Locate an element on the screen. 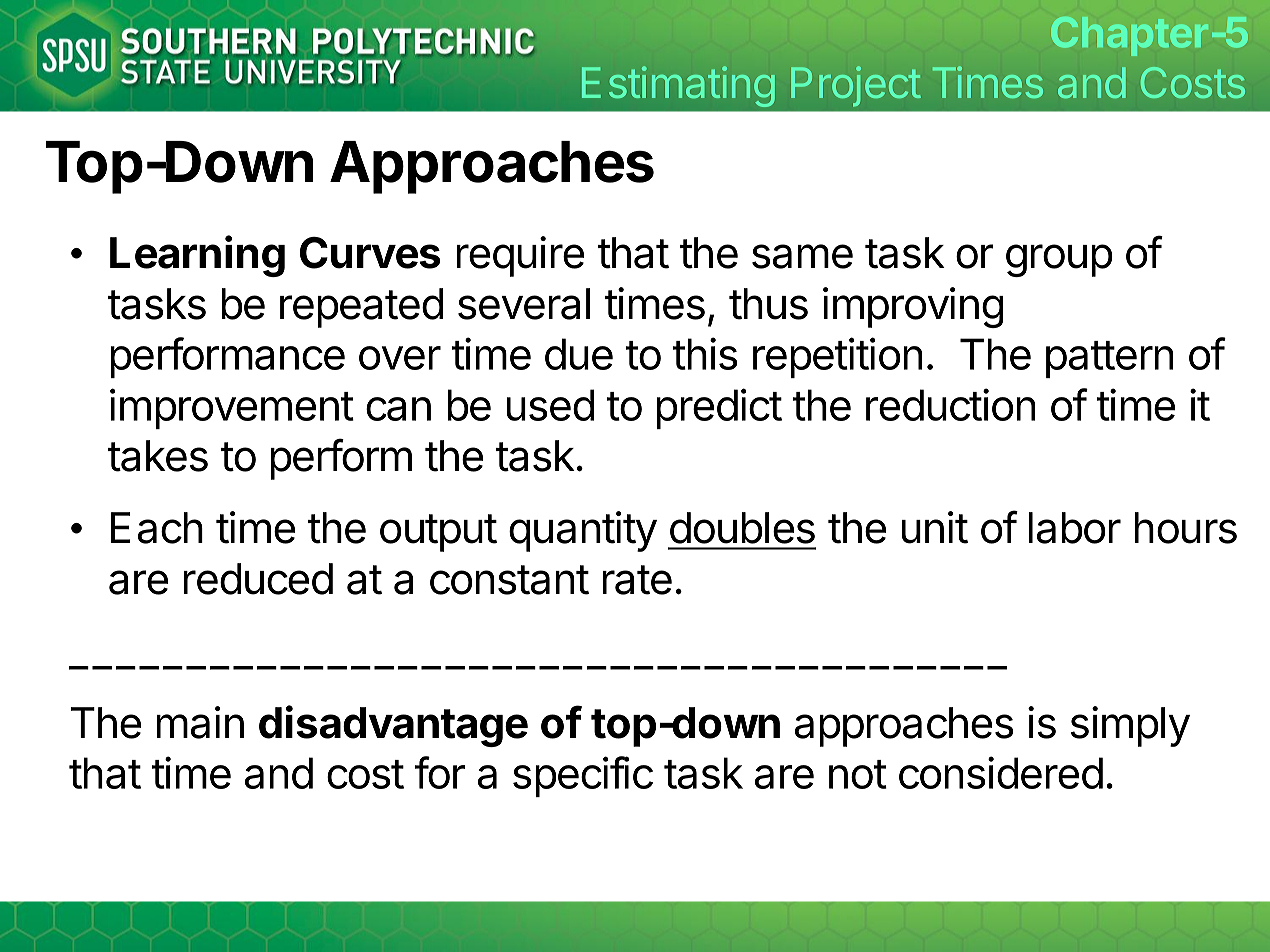 The height and width of the screenshot is (952, 1270). group is located at coordinates (1059, 260).
